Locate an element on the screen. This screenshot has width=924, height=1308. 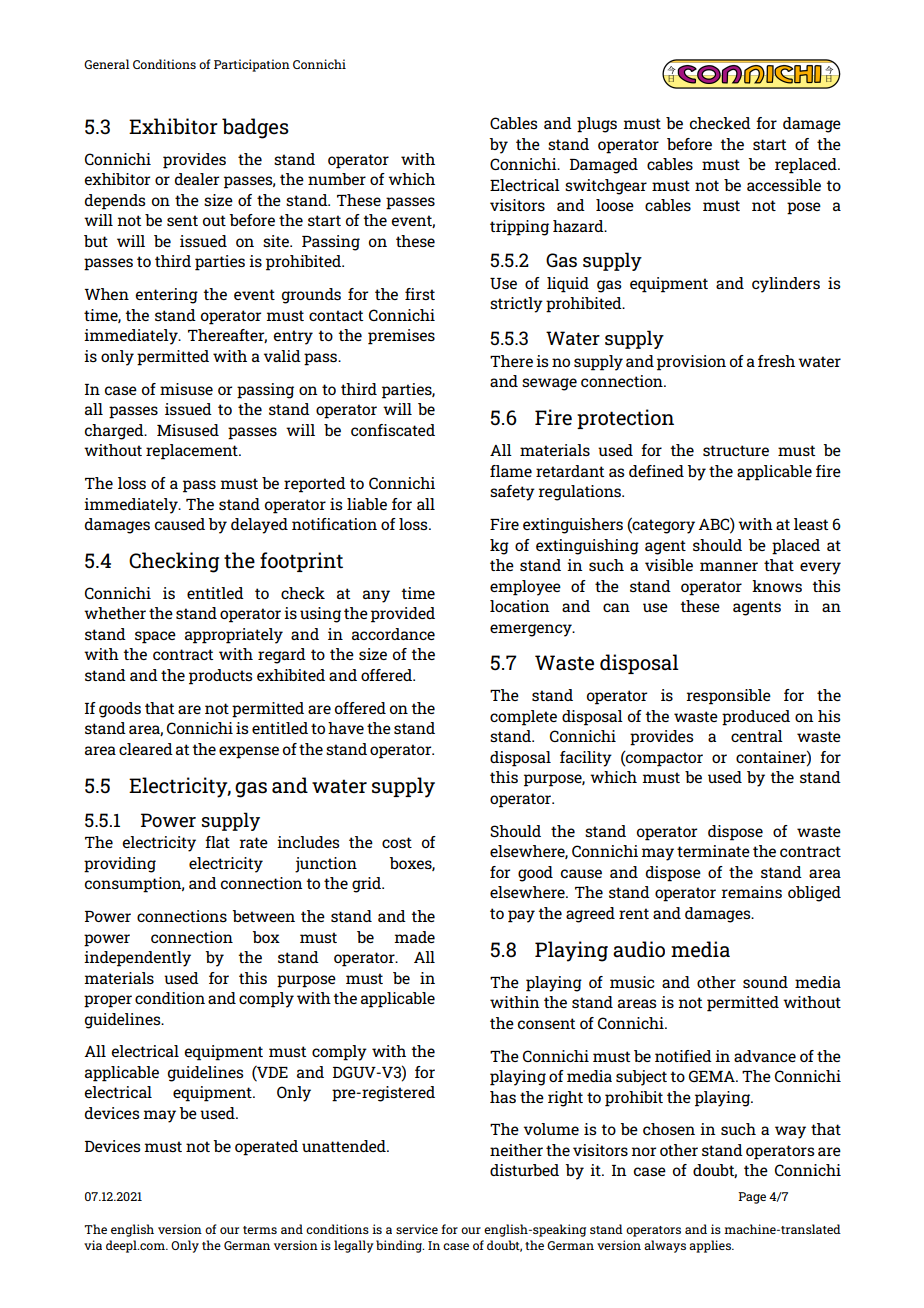
accordance is located at coordinates (393, 634).
